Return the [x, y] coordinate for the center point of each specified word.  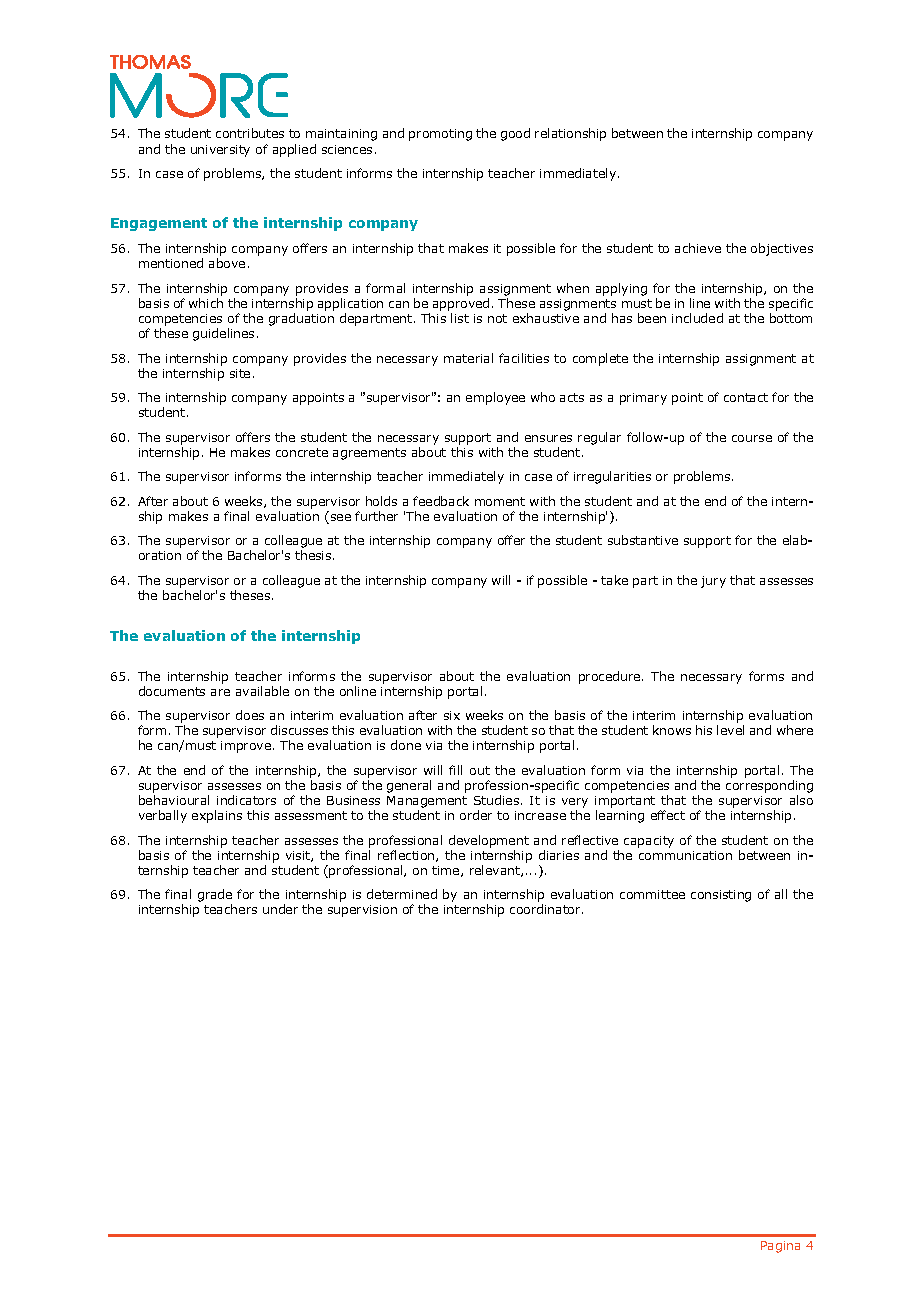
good [515, 134]
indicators [246, 800]
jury [713, 582]
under [280, 909]
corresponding [769, 786]
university [220, 151]
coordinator [546, 909]
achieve [698, 248]
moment [500, 501]
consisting [721, 896]
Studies [498, 800]
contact [746, 397]
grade [215, 897]
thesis [314, 555]
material [468, 358]
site [240, 373]
